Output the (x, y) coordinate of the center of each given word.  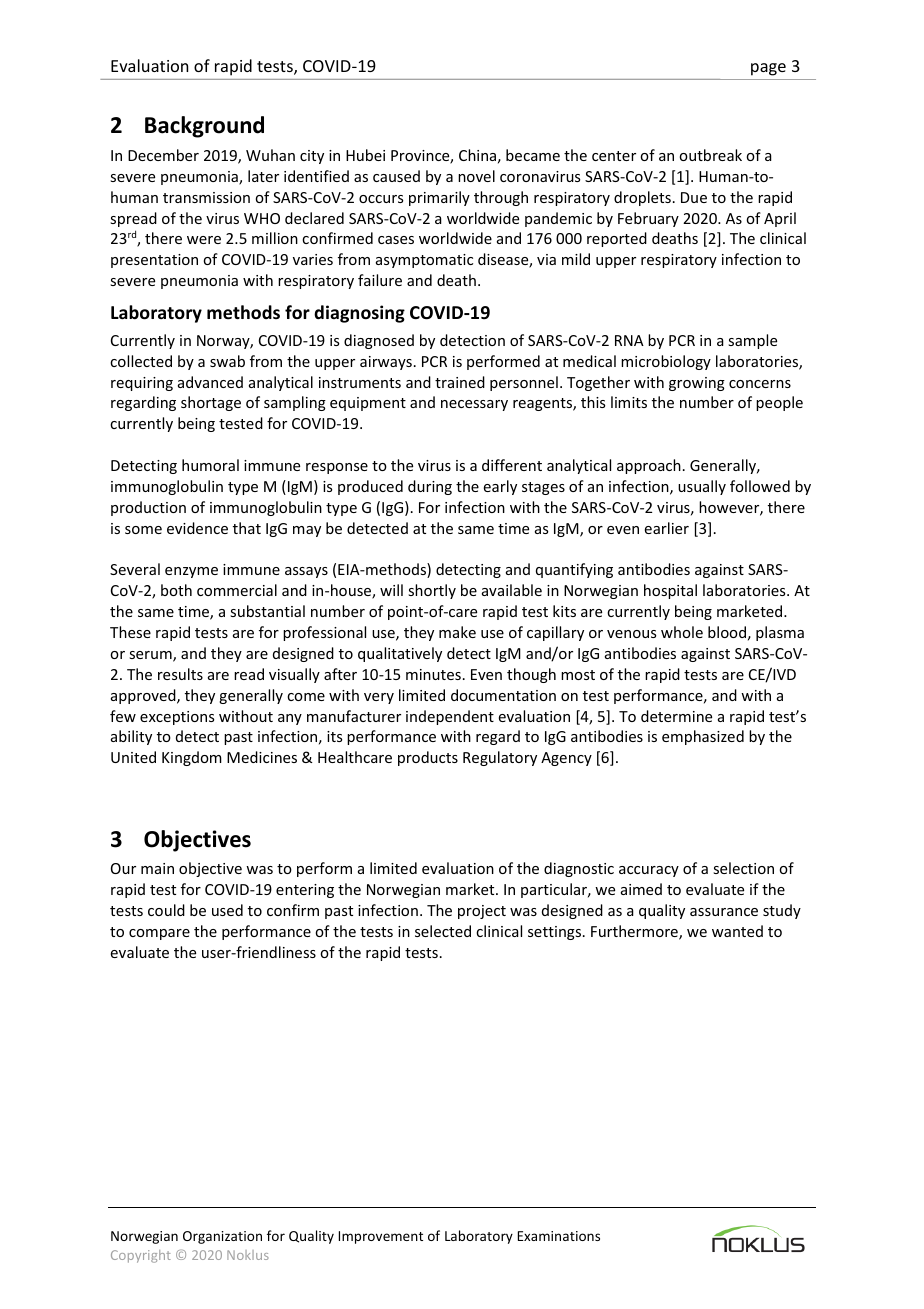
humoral (210, 465)
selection (743, 868)
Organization (222, 1237)
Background (204, 127)
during (430, 487)
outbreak (710, 155)
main (157, 868)
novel (476, 176)
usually (702, 487)
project (482, 912)
